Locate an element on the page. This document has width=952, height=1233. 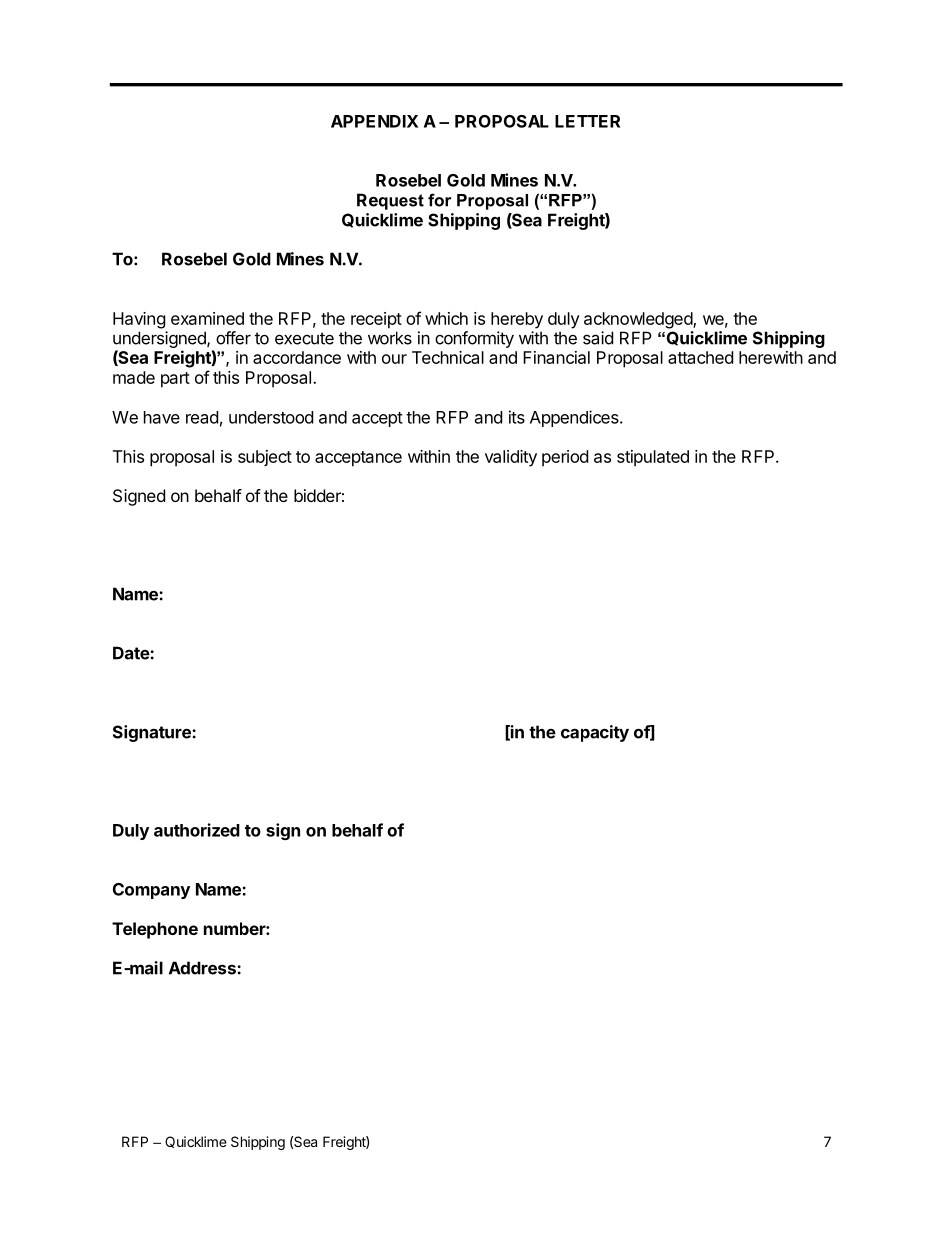
Appendices is located at coordinates (575, 418).
